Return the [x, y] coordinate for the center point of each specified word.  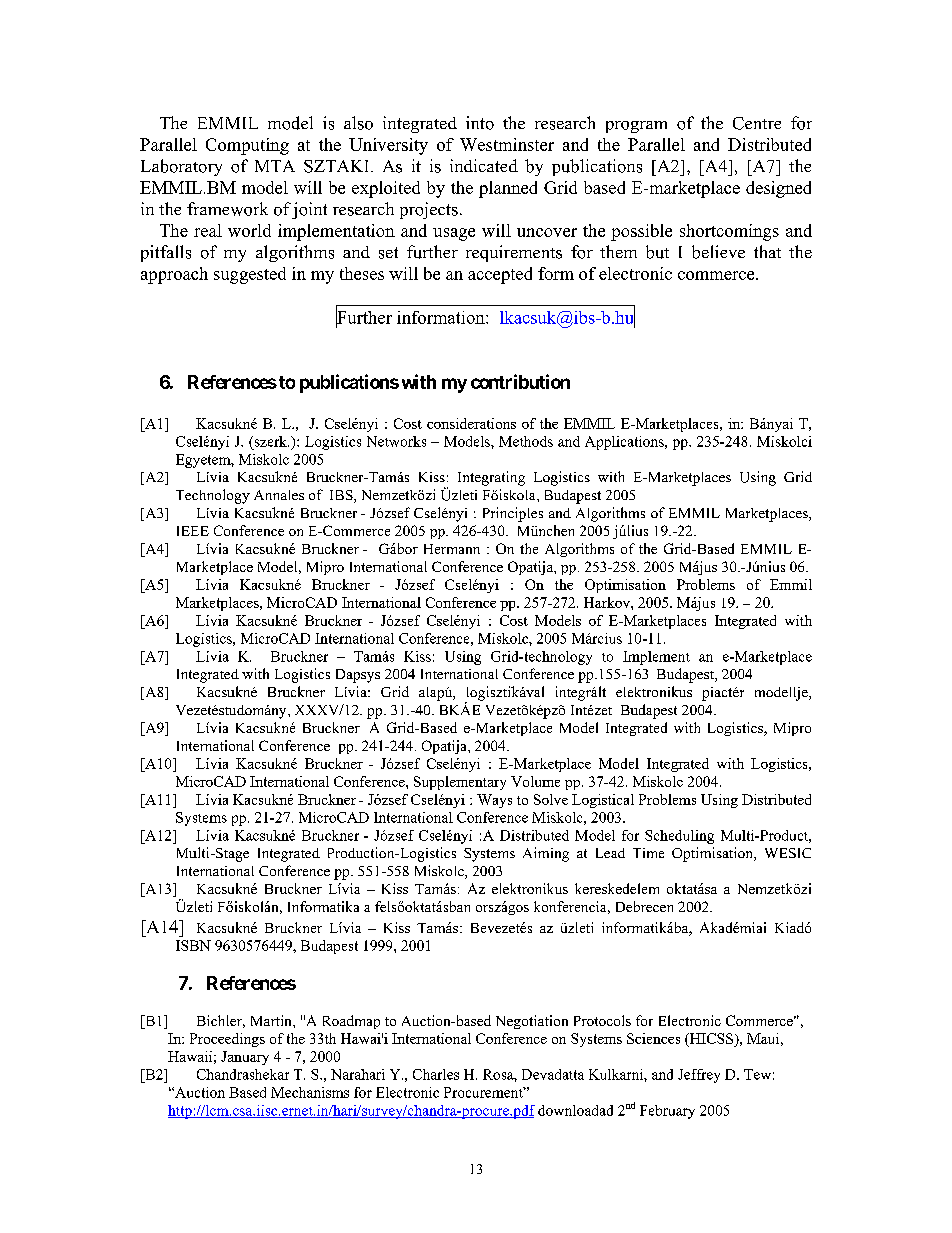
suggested [250, 275]
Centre [757, 123]
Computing [247, 146]
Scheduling [679, 837]
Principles [513, 514]
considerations [471, 423]
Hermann [452, 549]
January [245, 1058]
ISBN [193, 945]
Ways [494, 801]
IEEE [193, 531]
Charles [436, 1074]
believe [718, 252]
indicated [484, 165]
